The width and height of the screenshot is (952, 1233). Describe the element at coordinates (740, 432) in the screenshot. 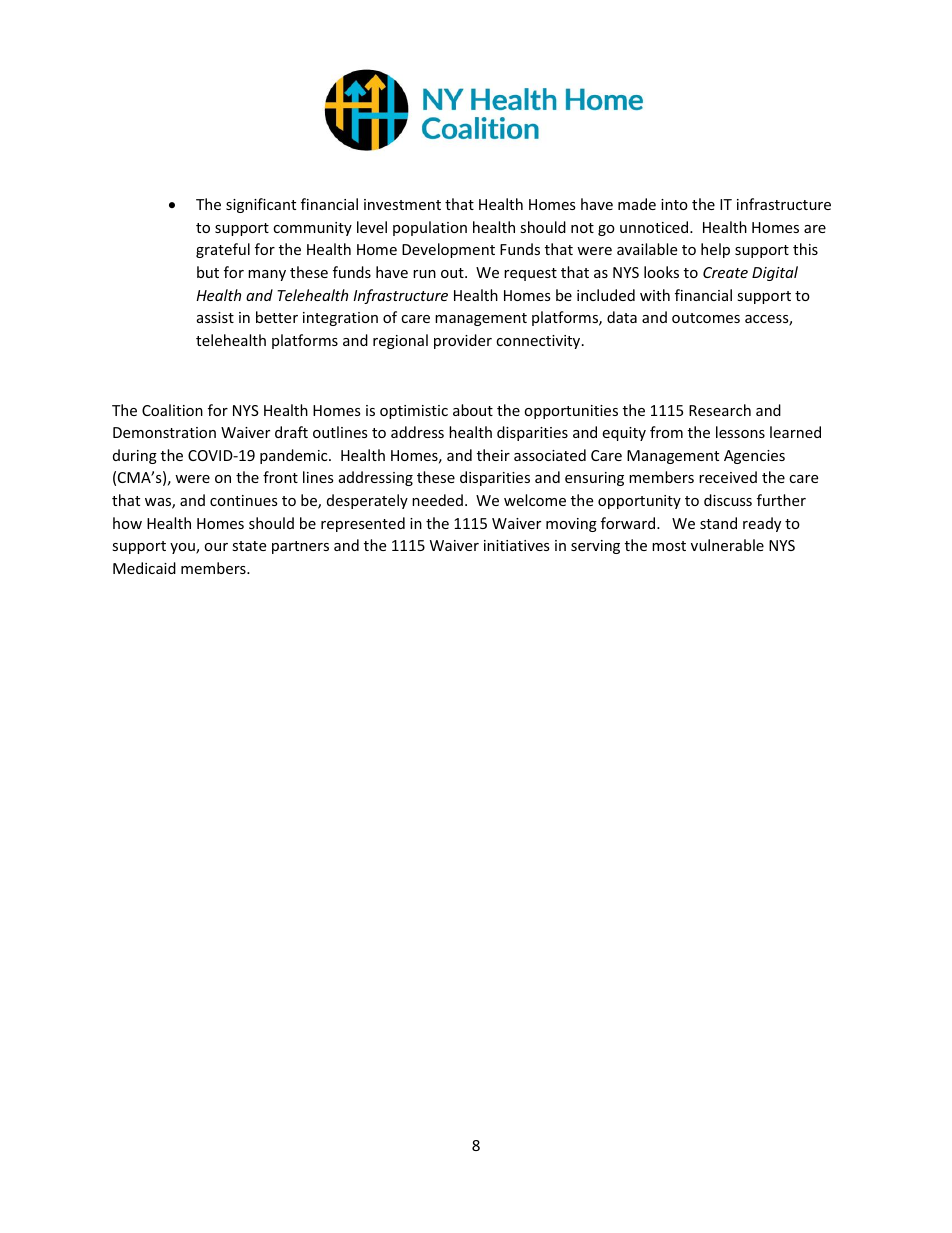

I see `lessons` at that location.
